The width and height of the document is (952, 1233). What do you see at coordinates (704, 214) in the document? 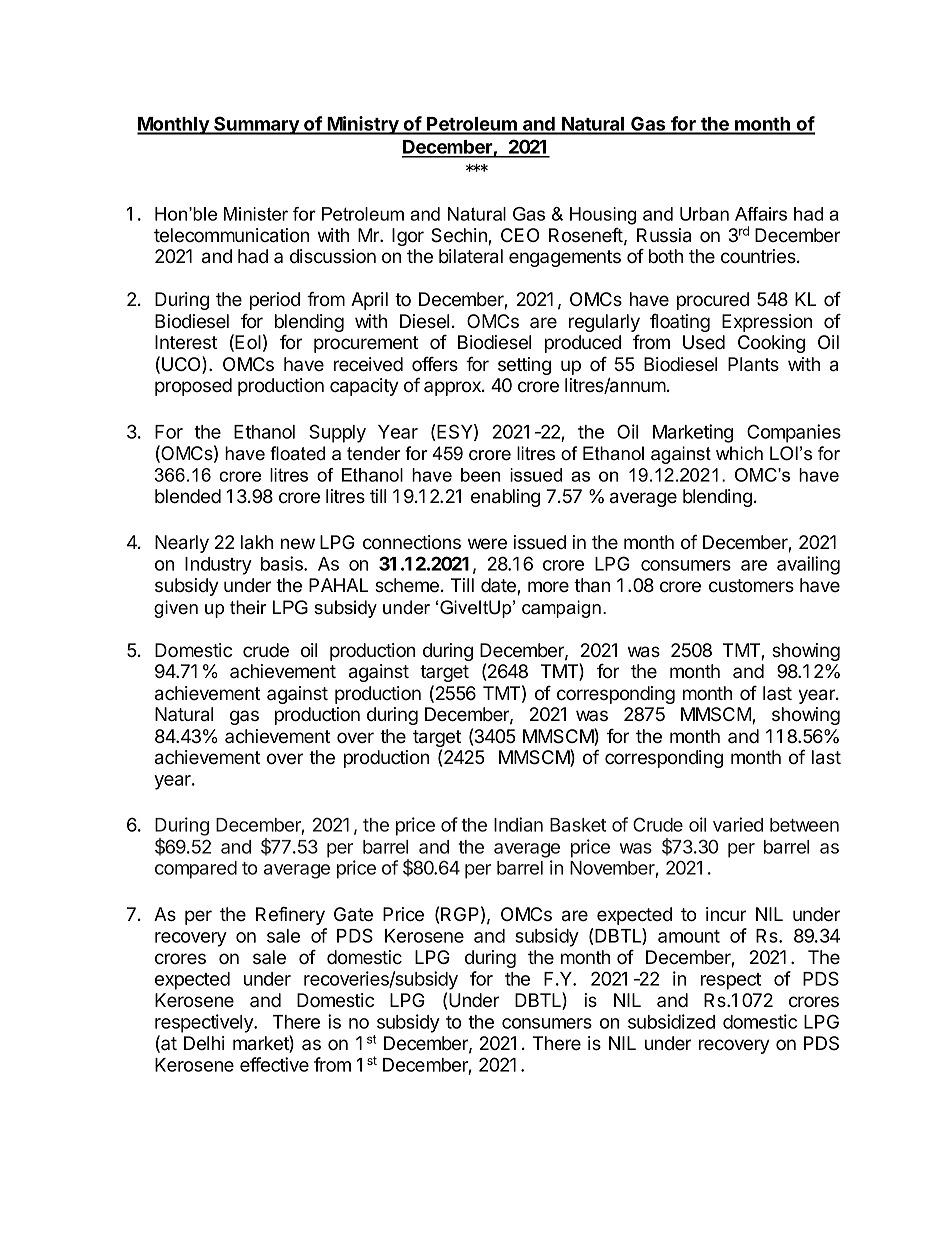
I see `Urban` at bounding box center [704, 214].
